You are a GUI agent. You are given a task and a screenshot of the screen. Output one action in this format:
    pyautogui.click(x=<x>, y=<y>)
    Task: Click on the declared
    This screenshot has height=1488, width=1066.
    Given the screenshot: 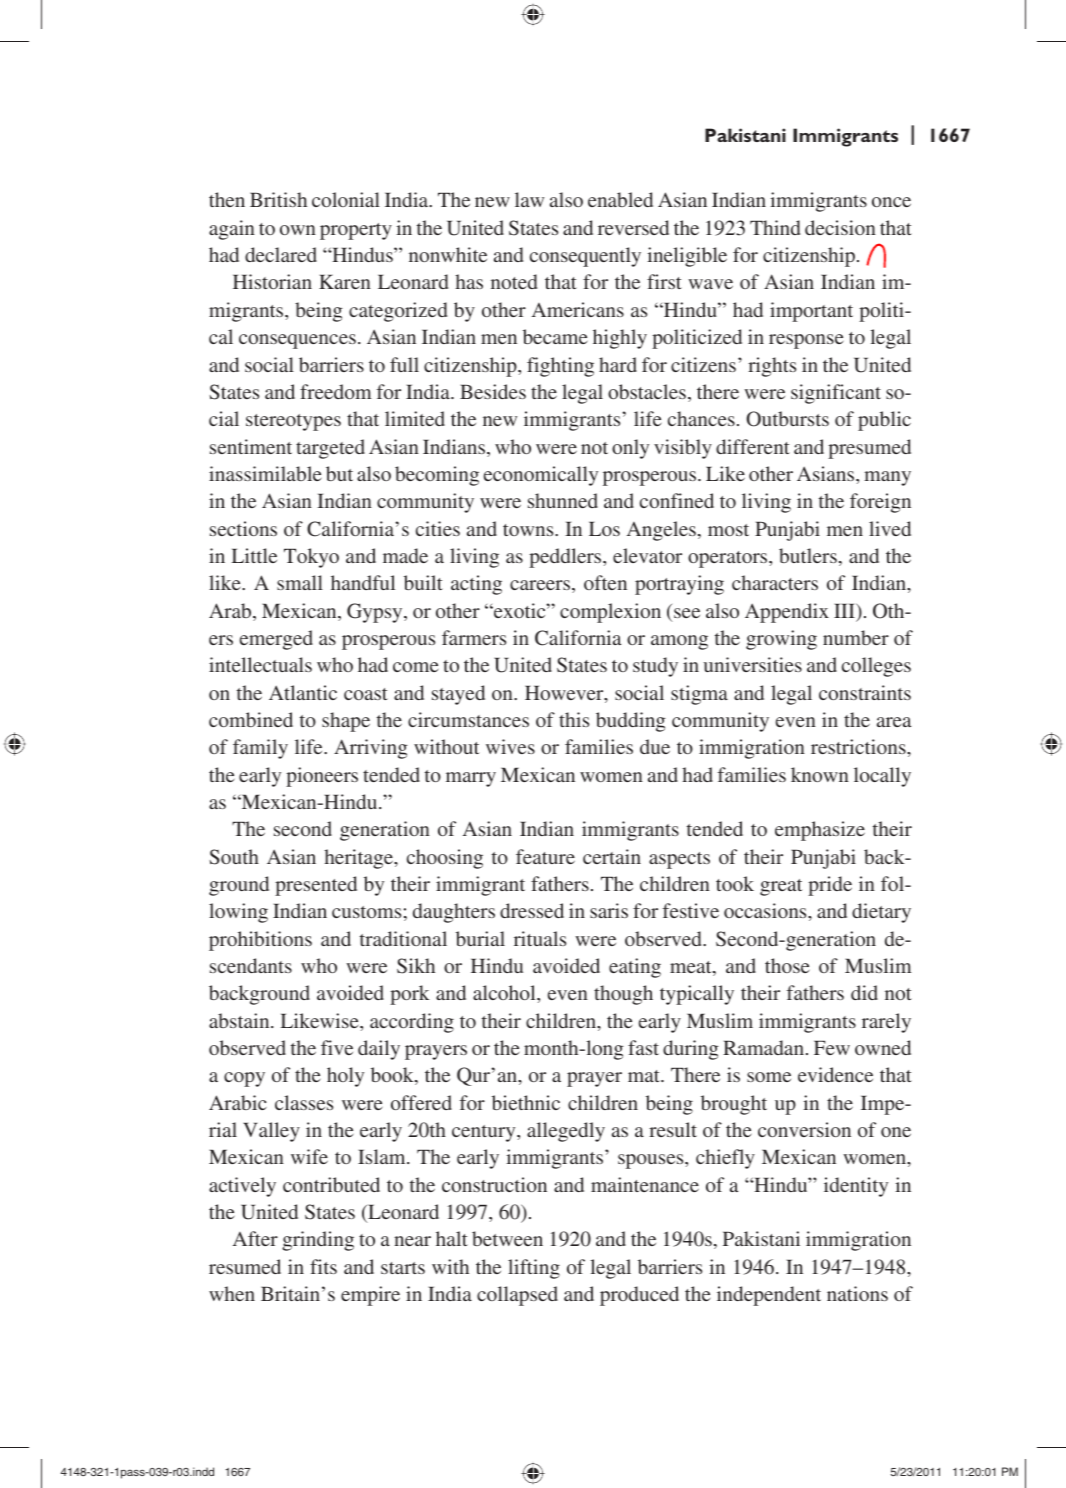 What is the action you would take?
    pyautogui.click(x=281, y=254)
